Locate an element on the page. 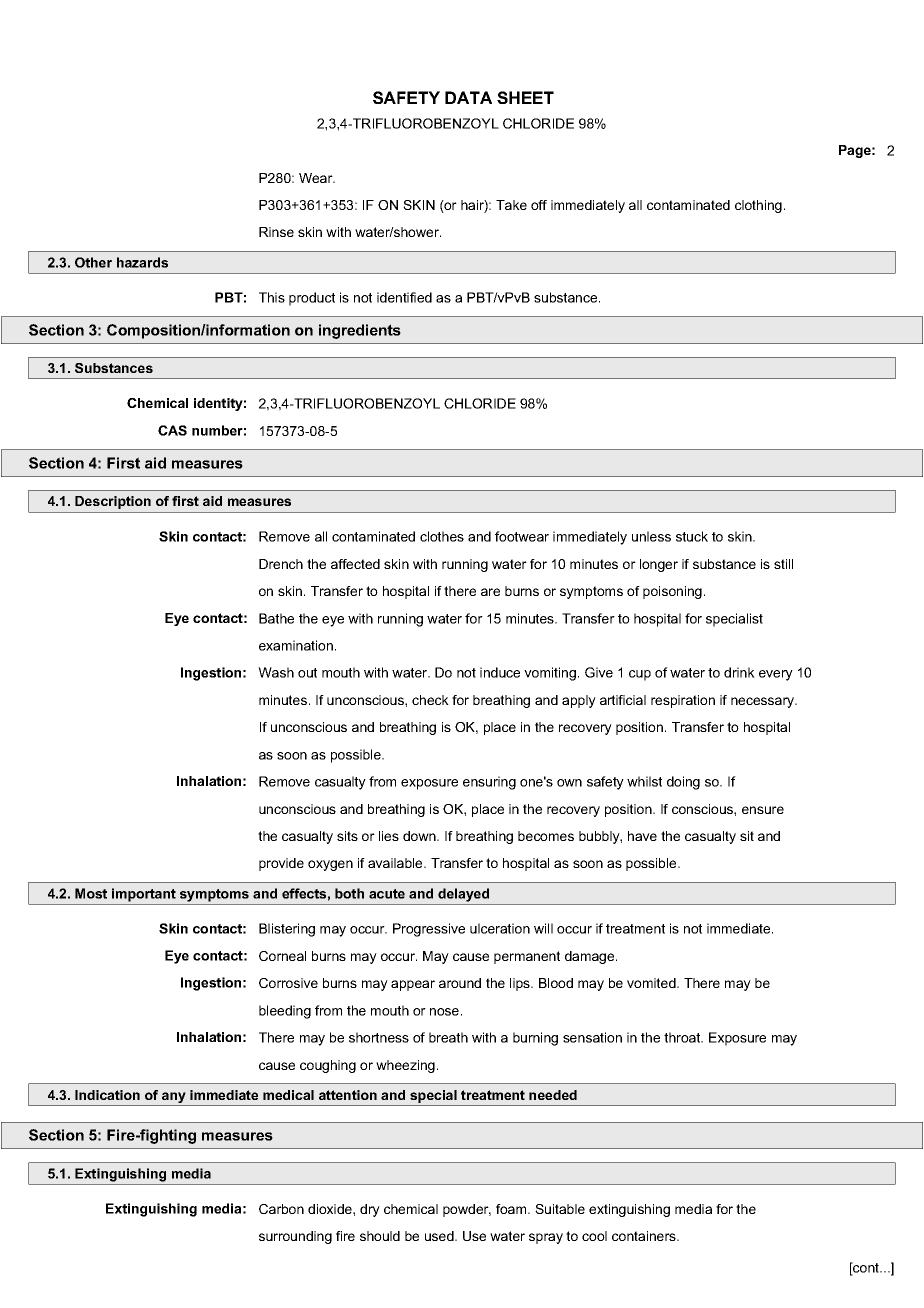 This page has height=1308, width=924. doing is located at coordinates (683, 783).
